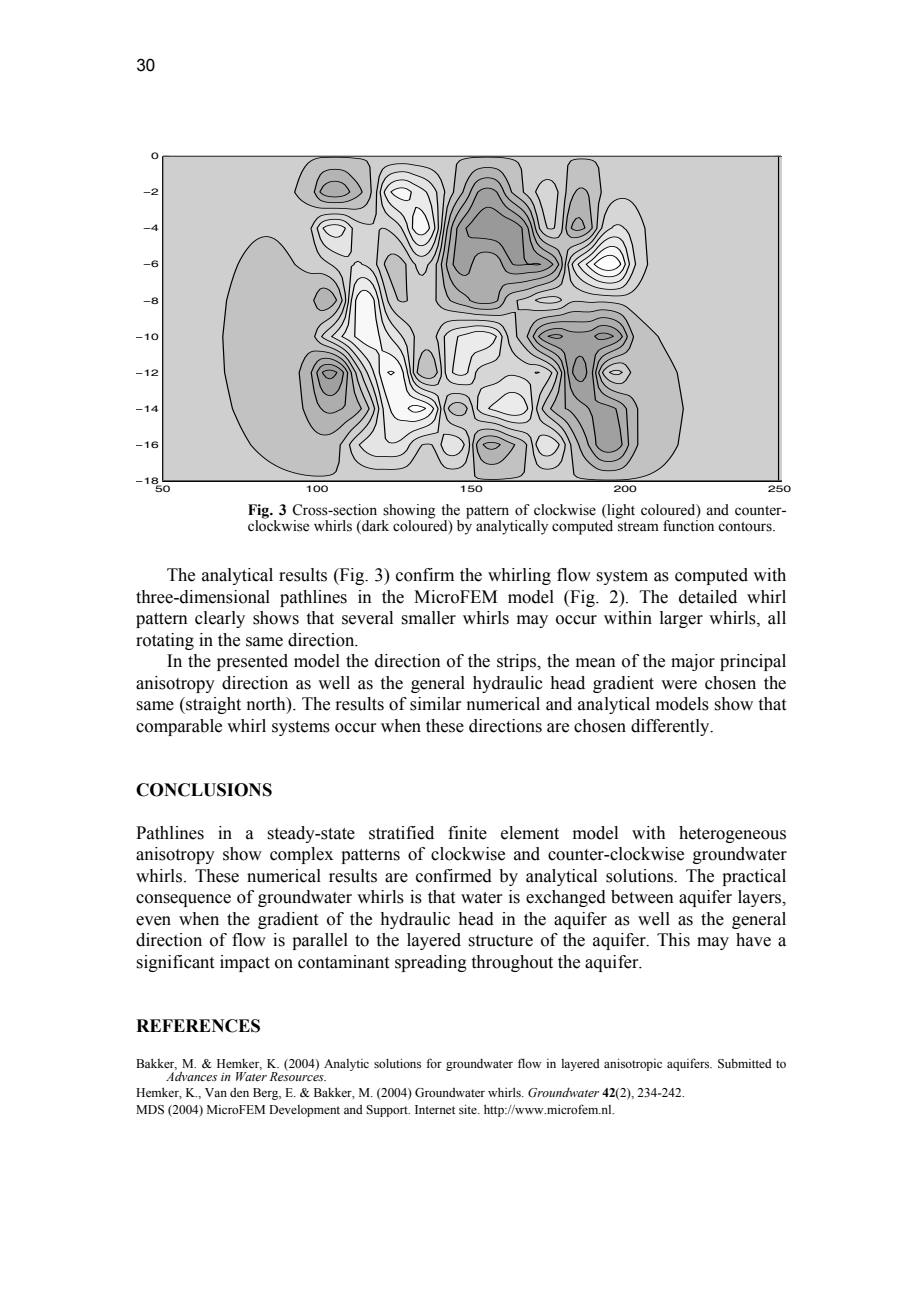 The image size is (924, 1308). I want to click on finite, so click(467, 833).
